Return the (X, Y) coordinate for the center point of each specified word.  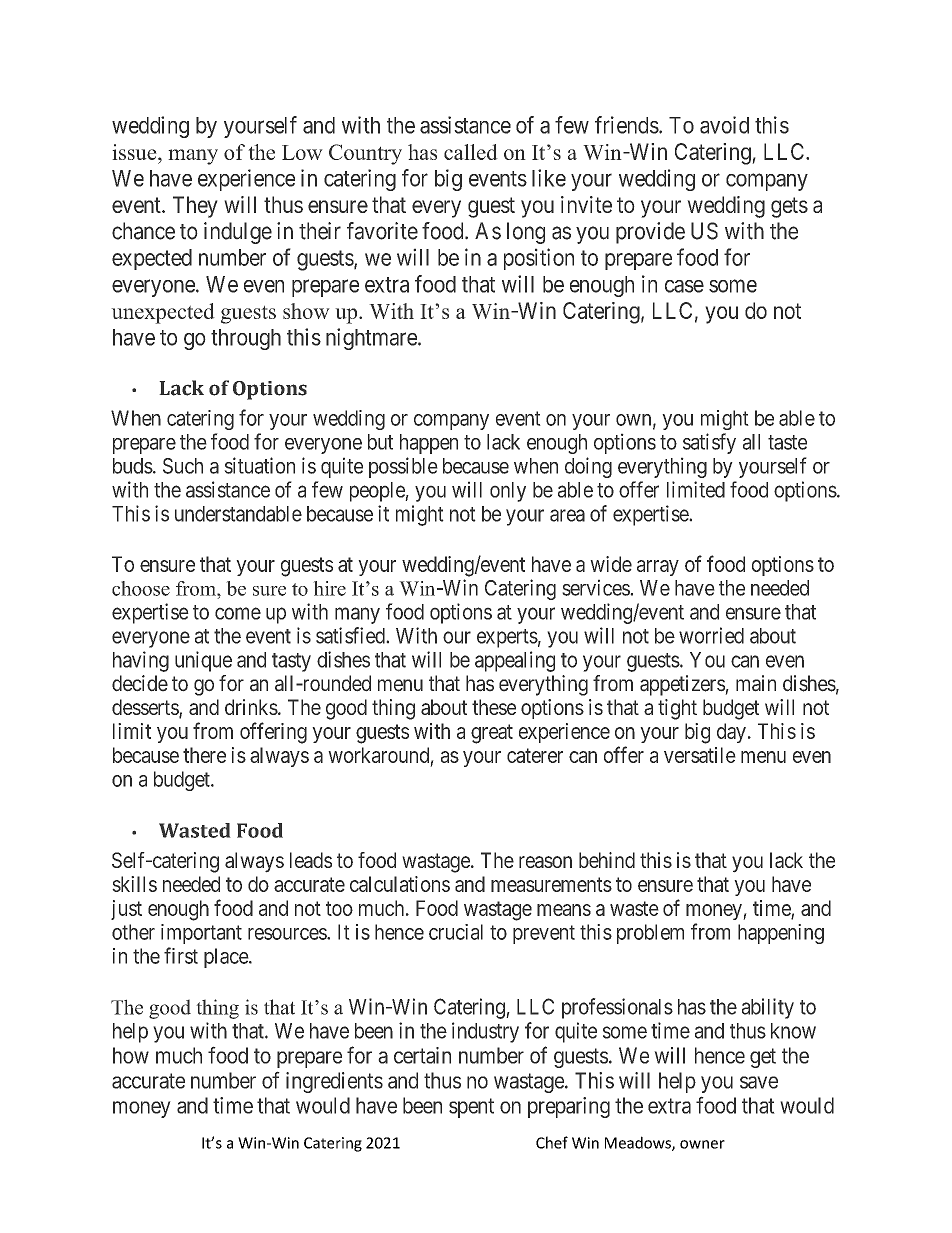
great (492, 734)
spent (471, 1108)
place (227, 958)
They (195, 207)
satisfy (709, 443)
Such (183, 466)
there (204, 755)
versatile (700, 755)
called (471, 152)
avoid (724, 125)
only (508, 492)
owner (702, 1144)
